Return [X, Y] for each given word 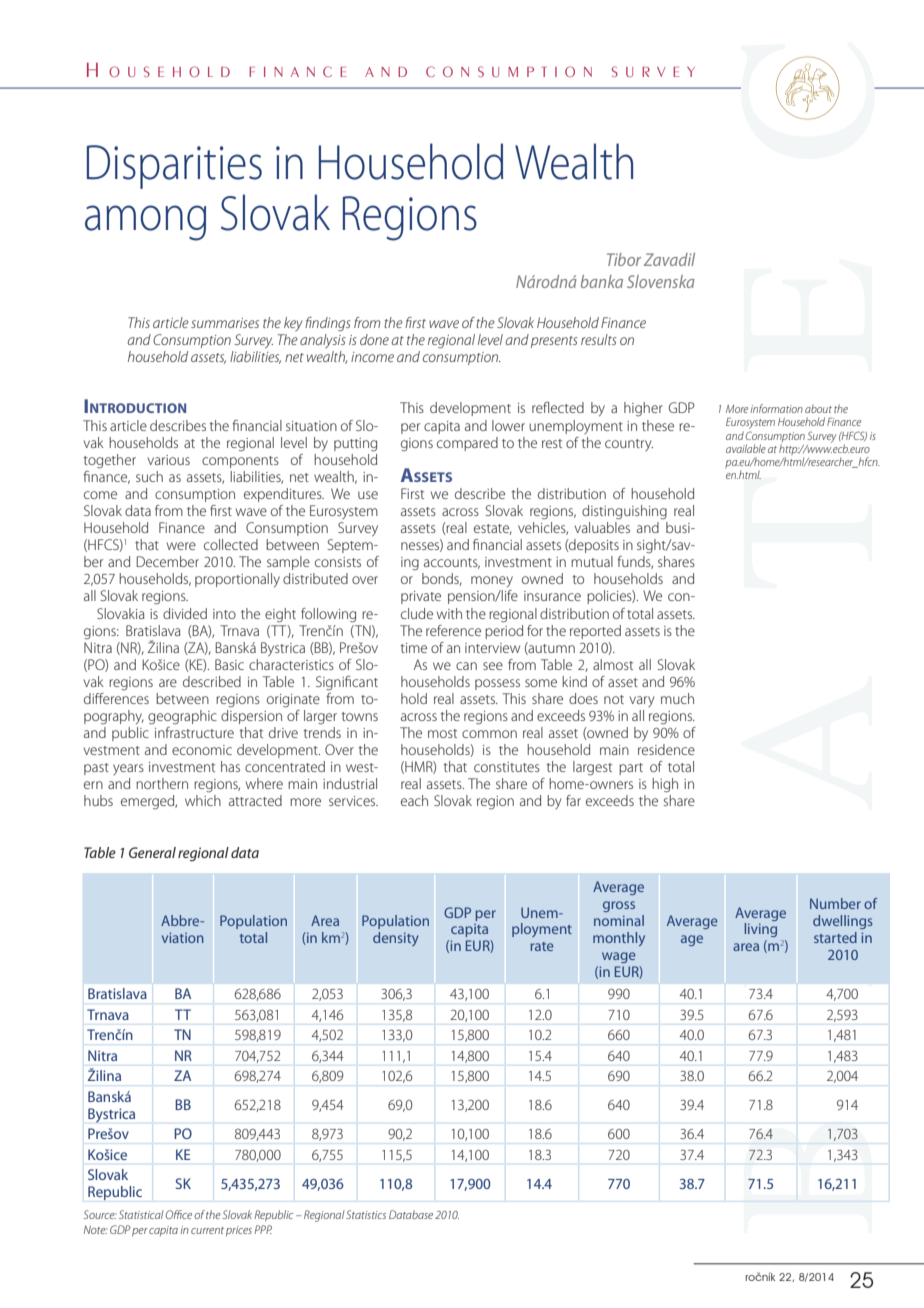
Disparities [174, 167]
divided [185, 613]
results [599, 339]
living [761, 930]
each [414, 800]
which [203, 800]
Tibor [624, 259]
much [677, 698]
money [492, 581]
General [152, 852]
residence [666, 749]
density [396, 939]
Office [179, 1214]
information [776, 408]
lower [508, 425]
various [169, 460]
